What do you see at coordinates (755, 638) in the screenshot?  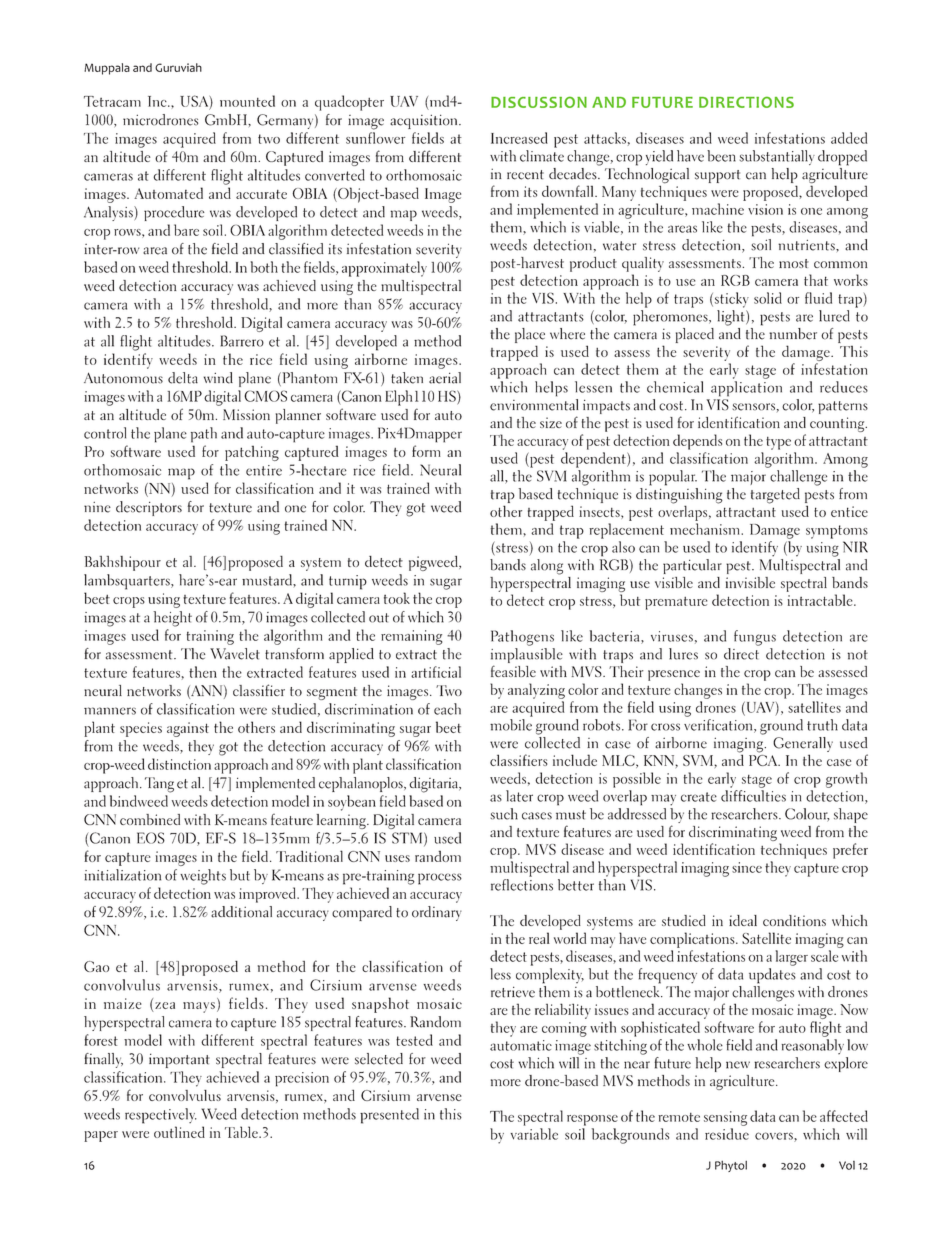 I see `fungus` at bounding box center [755, 638].
